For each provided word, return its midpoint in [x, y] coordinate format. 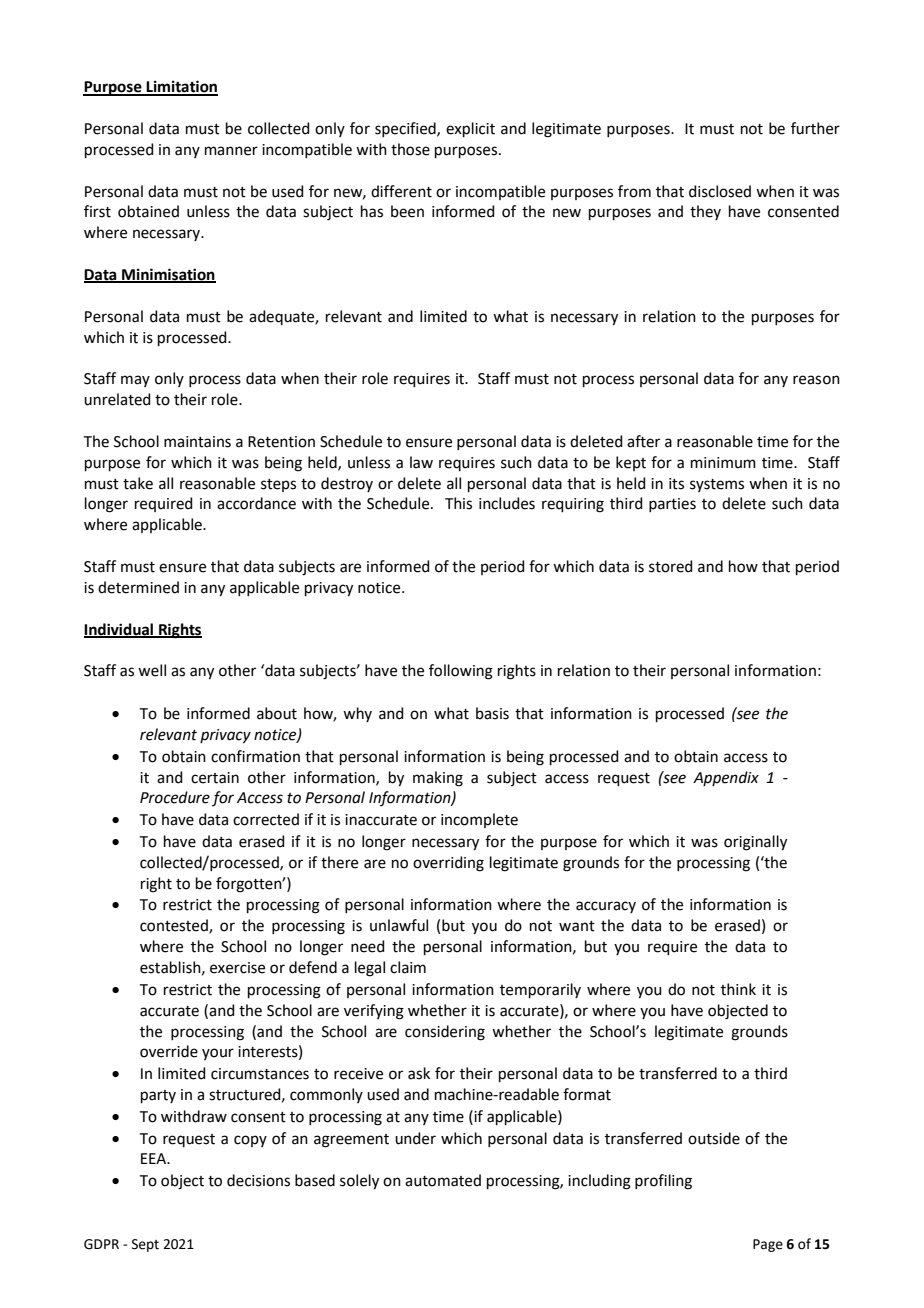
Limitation [181, 87]
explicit [470, 129]
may [135, 381]
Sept [145, 1245]
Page [768, 1245]
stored [671, 566]
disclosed [720, 191]
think [738, 989]
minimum [723, 463]
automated [443, 1180]
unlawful [399, 925]
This [458, 503]
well [152, 670]
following [461, 672]
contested [175, 926]
